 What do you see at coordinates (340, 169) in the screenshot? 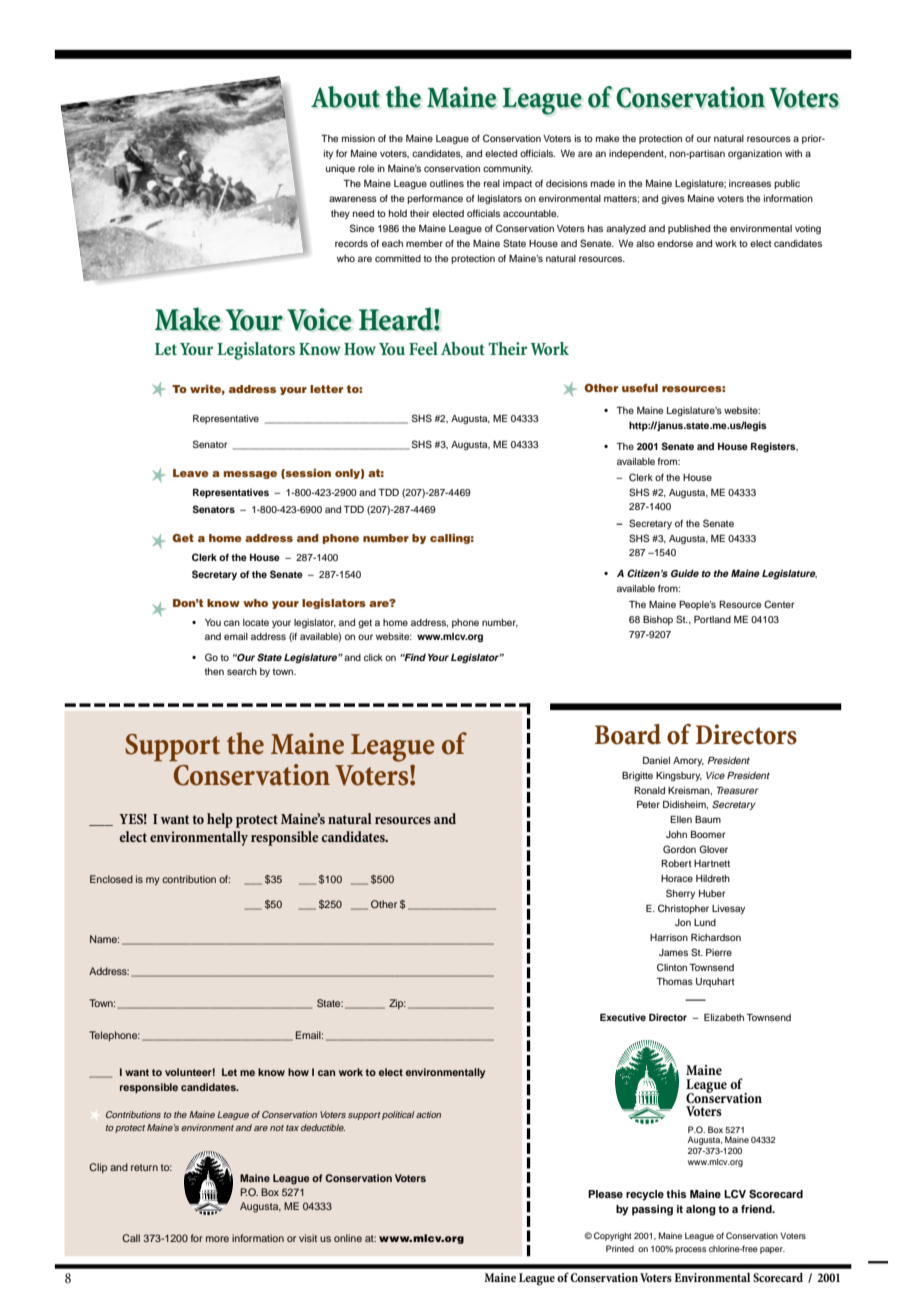
I see `unique` at bounding box center [340, 169].
